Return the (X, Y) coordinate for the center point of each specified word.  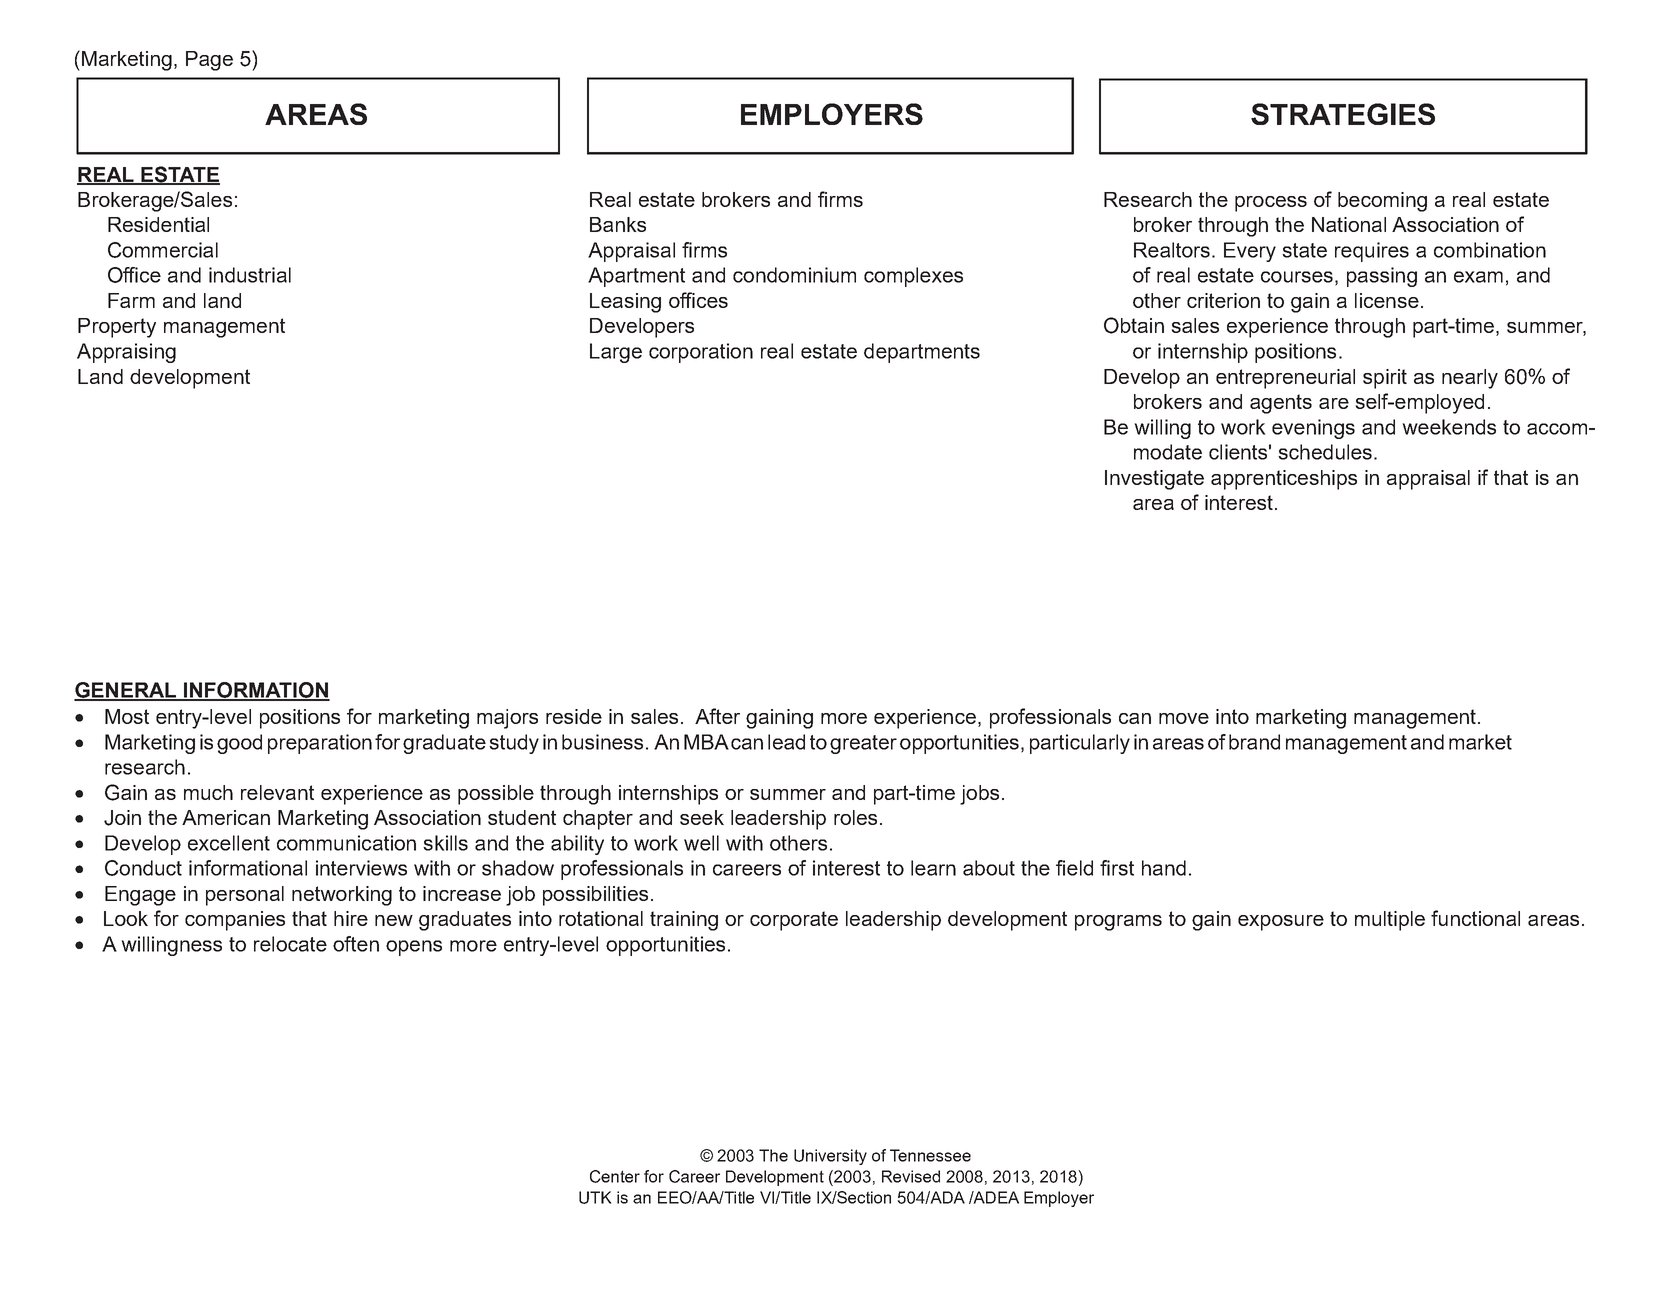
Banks (618, 224)
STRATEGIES (1343, 114)
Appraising (126, 353)
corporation (701, 353)
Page (209, 61)
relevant (277, 792)
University (830, 1157)
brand (1254, 742)
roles (855, 817)
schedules (1326, 452)
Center (615, 1176)
